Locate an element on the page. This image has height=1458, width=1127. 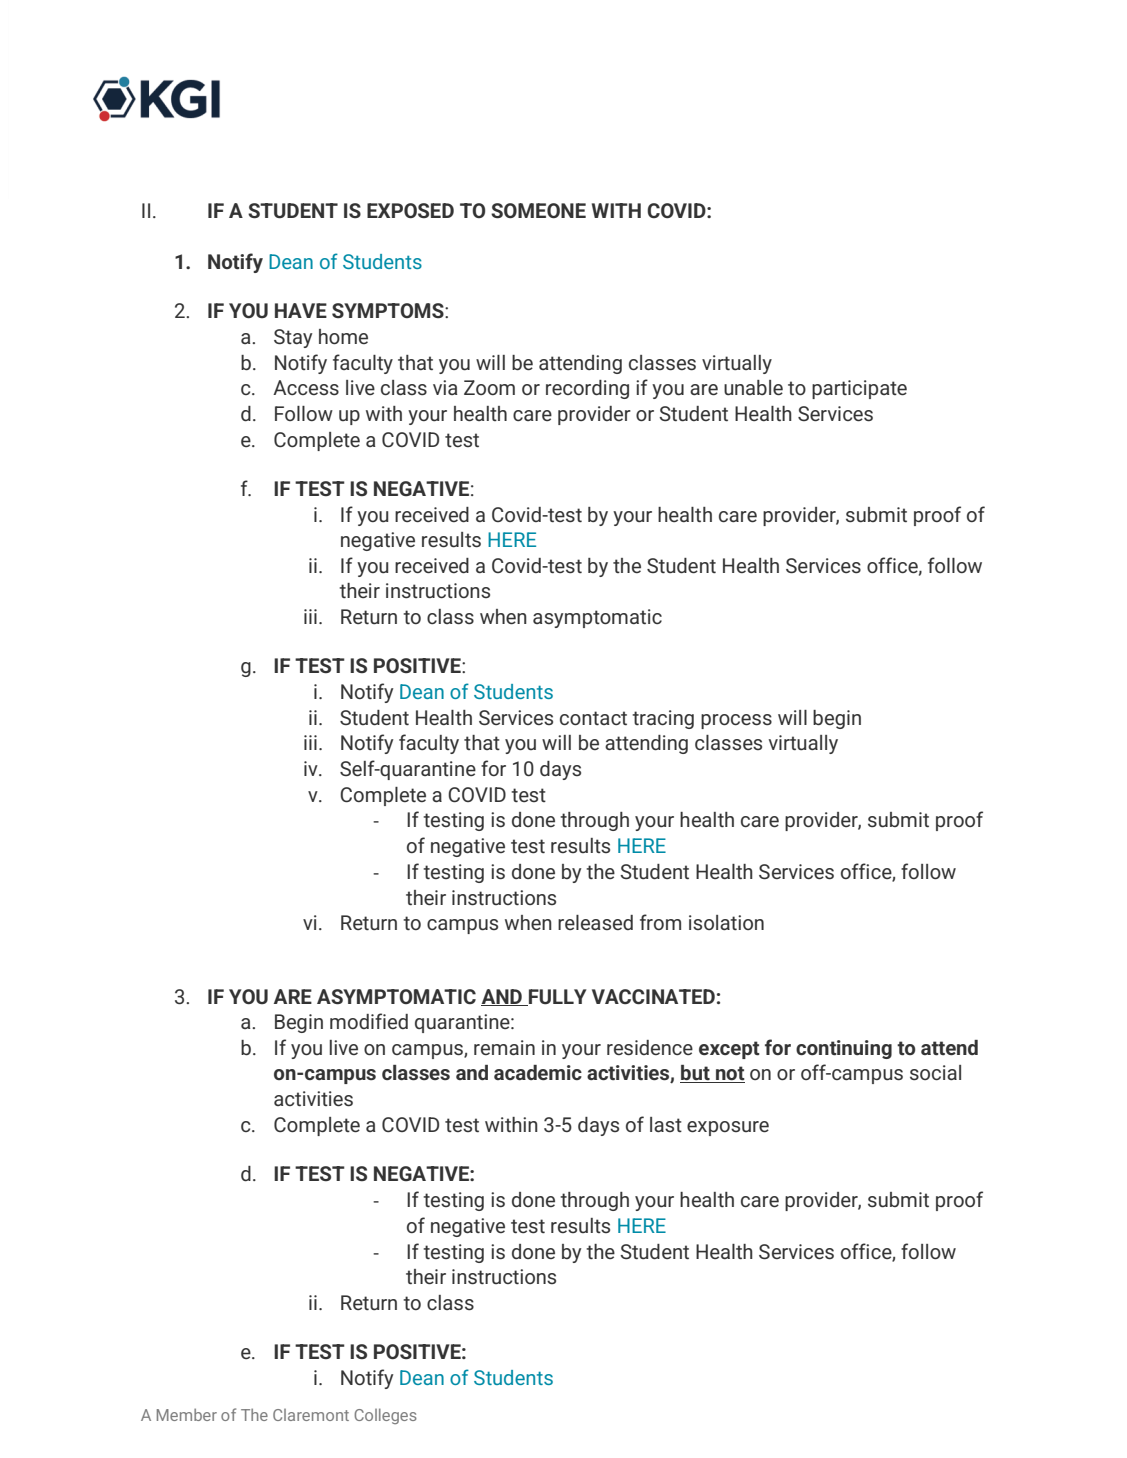
contact is located at coordinates (593, 718).
